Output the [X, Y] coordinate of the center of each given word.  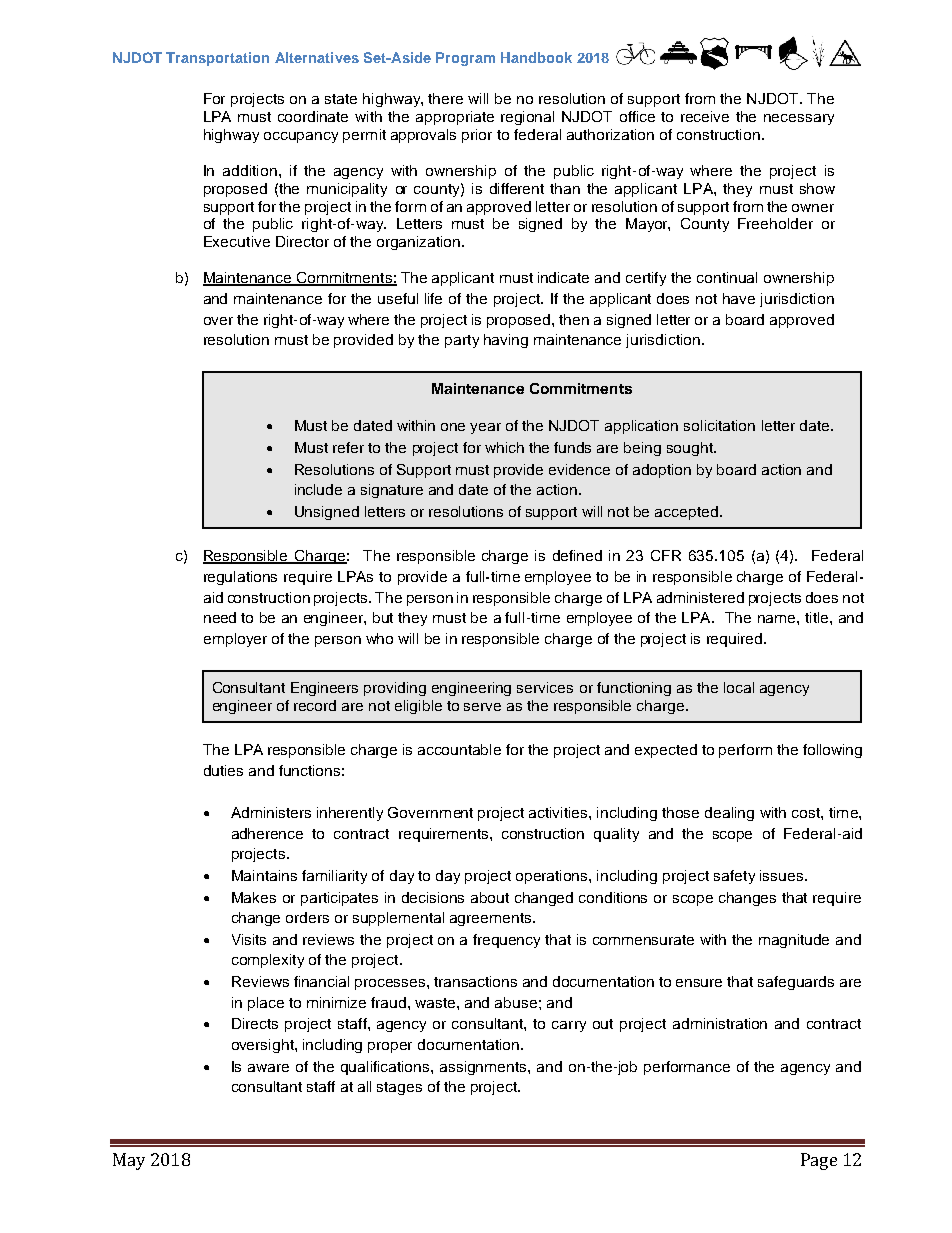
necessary [799, 119]
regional [527, 118]
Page [819, 1161]
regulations [240, 578]
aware [268, 1068]
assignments [484, 1068]
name [778, 619]
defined [577, 555]
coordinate [313, 116]
